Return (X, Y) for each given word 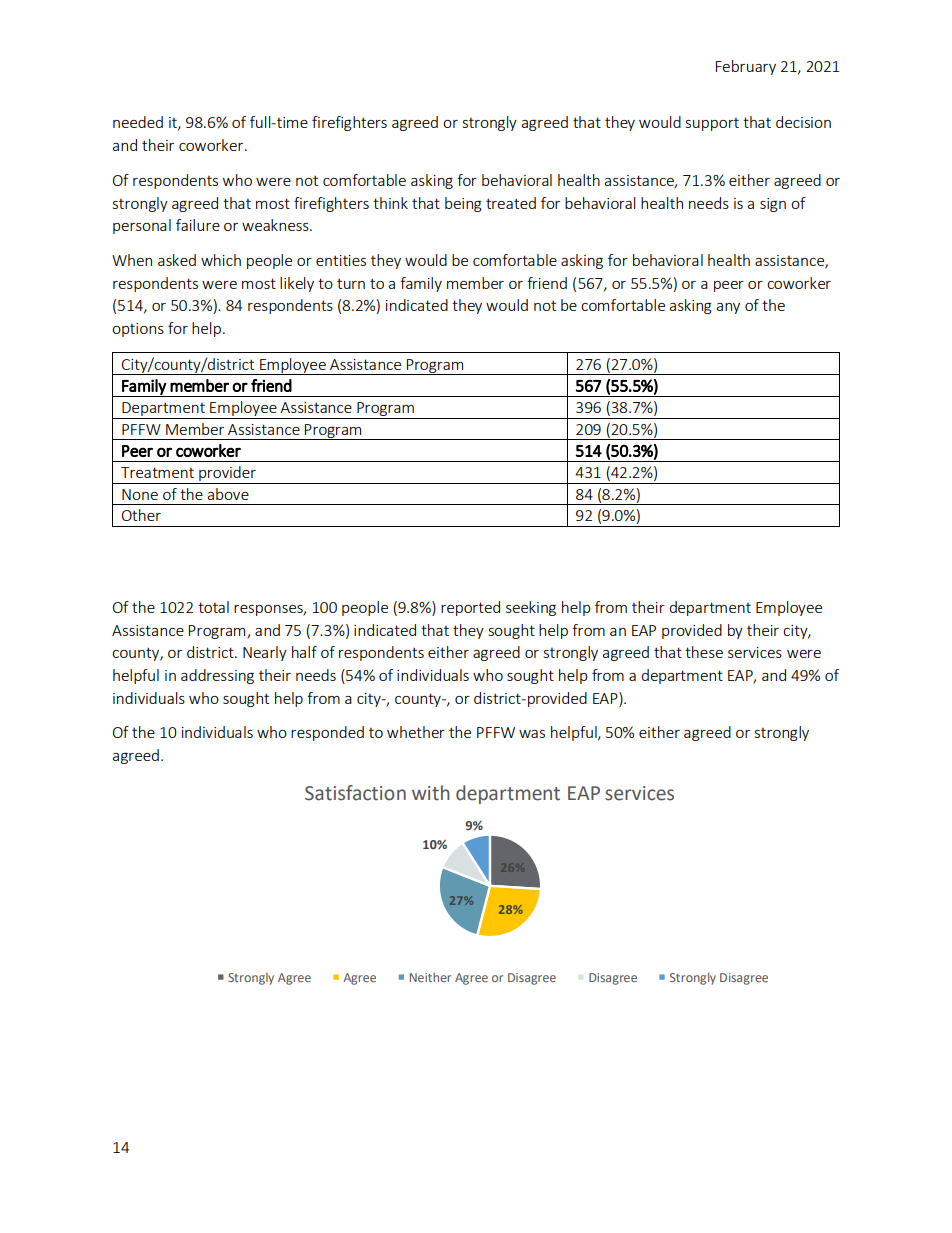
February (746, 67)
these (704, 652)
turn (351, 283)
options (138, 330)
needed (138, 122)
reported (470, 608)
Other (141, 515)
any (728, 308)
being (463, 204)
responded (327, 733)
